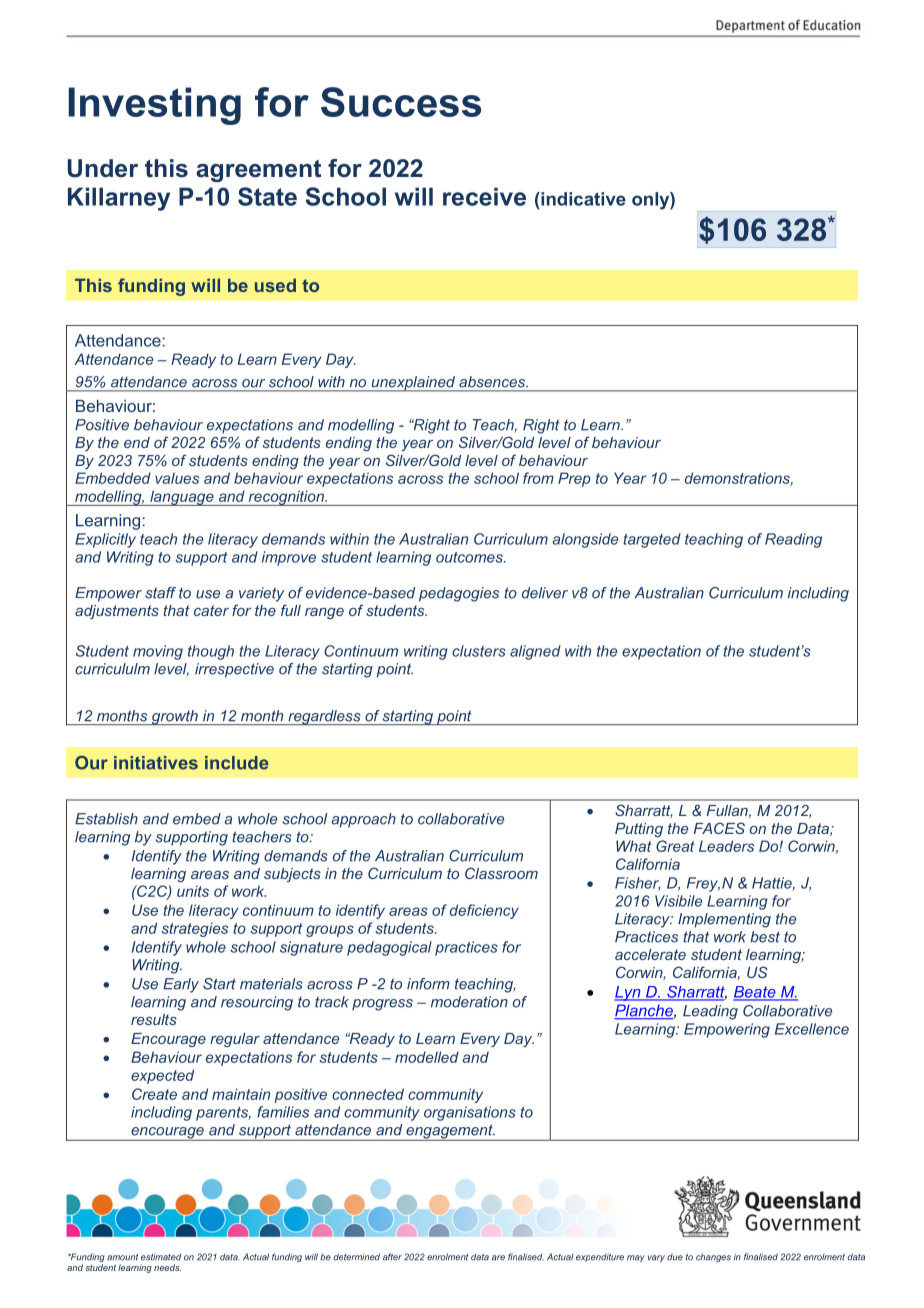 The height and width of the screenshot is (1308, 924). Describe the element at coordinates (177, 478) in the screenshot. I see `values` at that location.
